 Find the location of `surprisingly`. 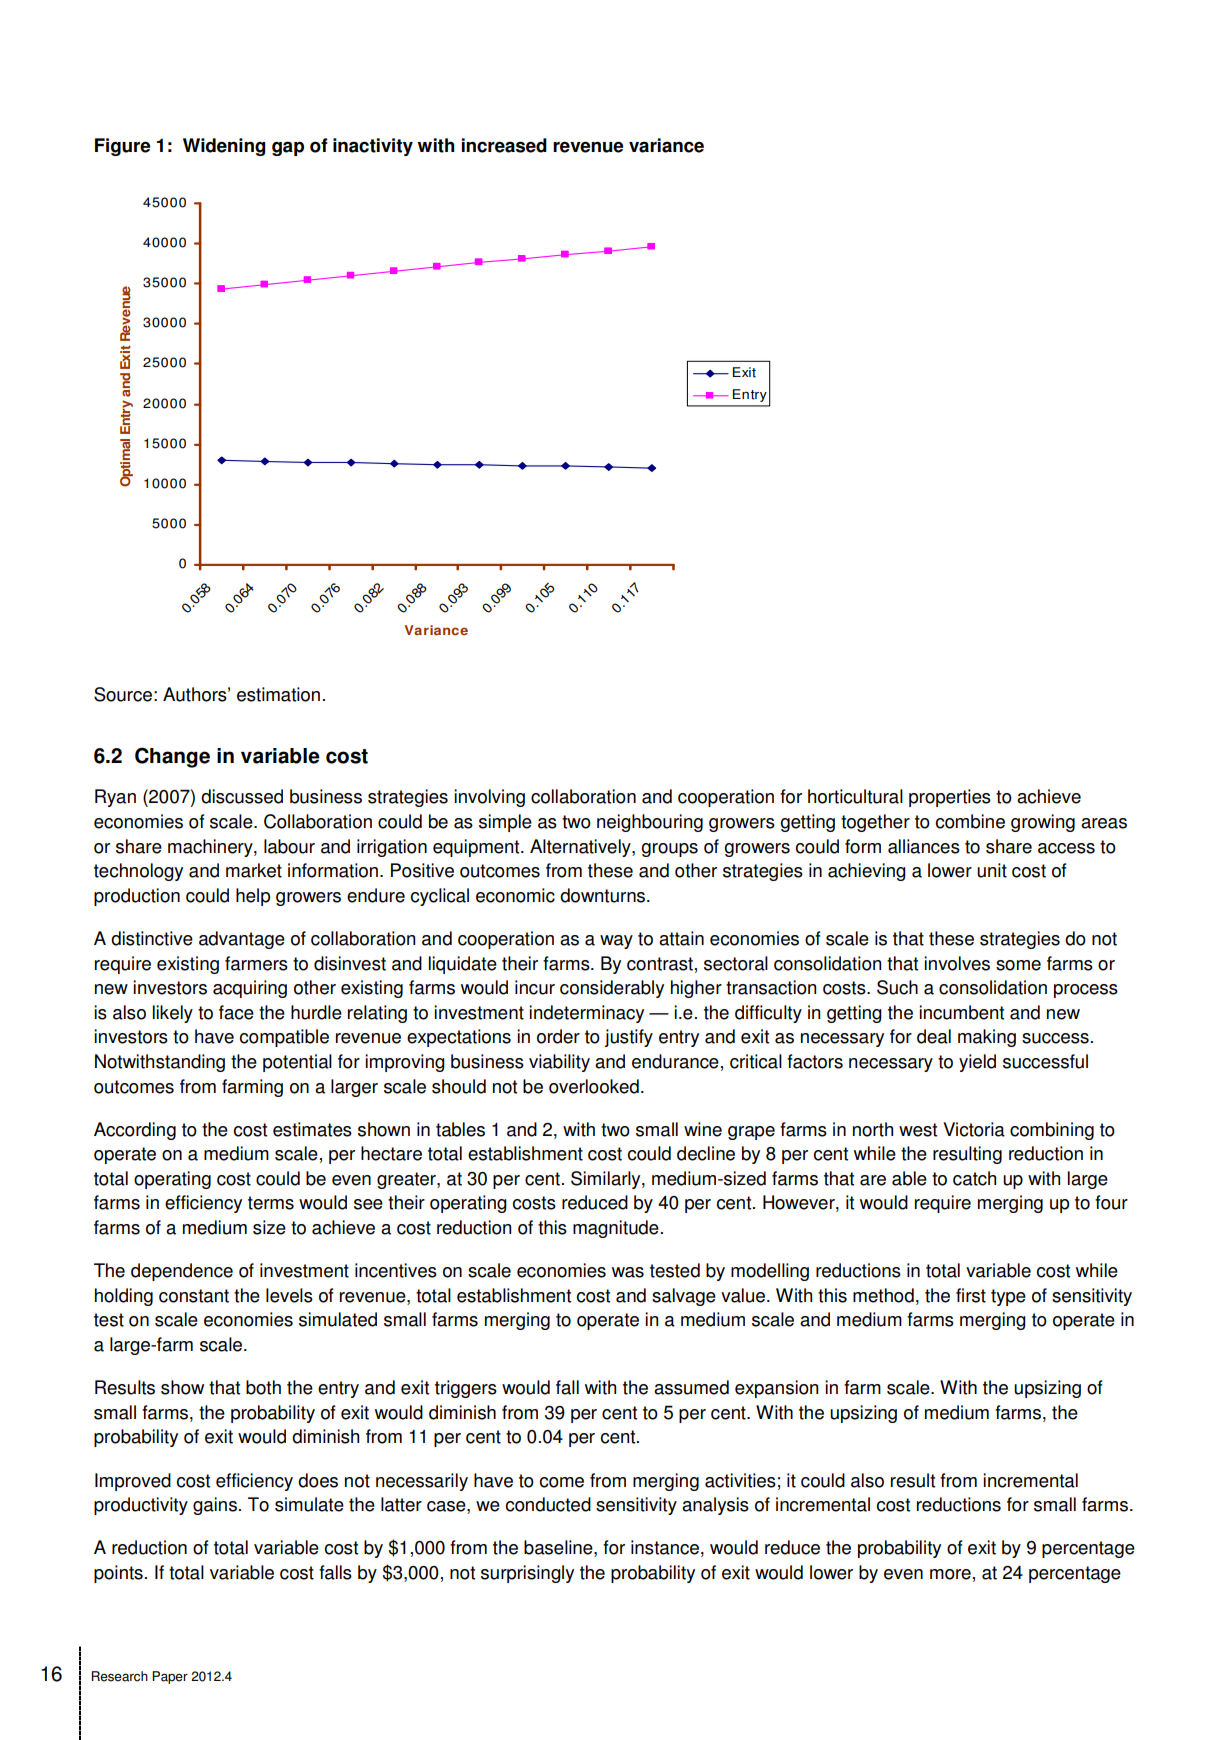

surprisingly is located at coordinates (527, 1574).
